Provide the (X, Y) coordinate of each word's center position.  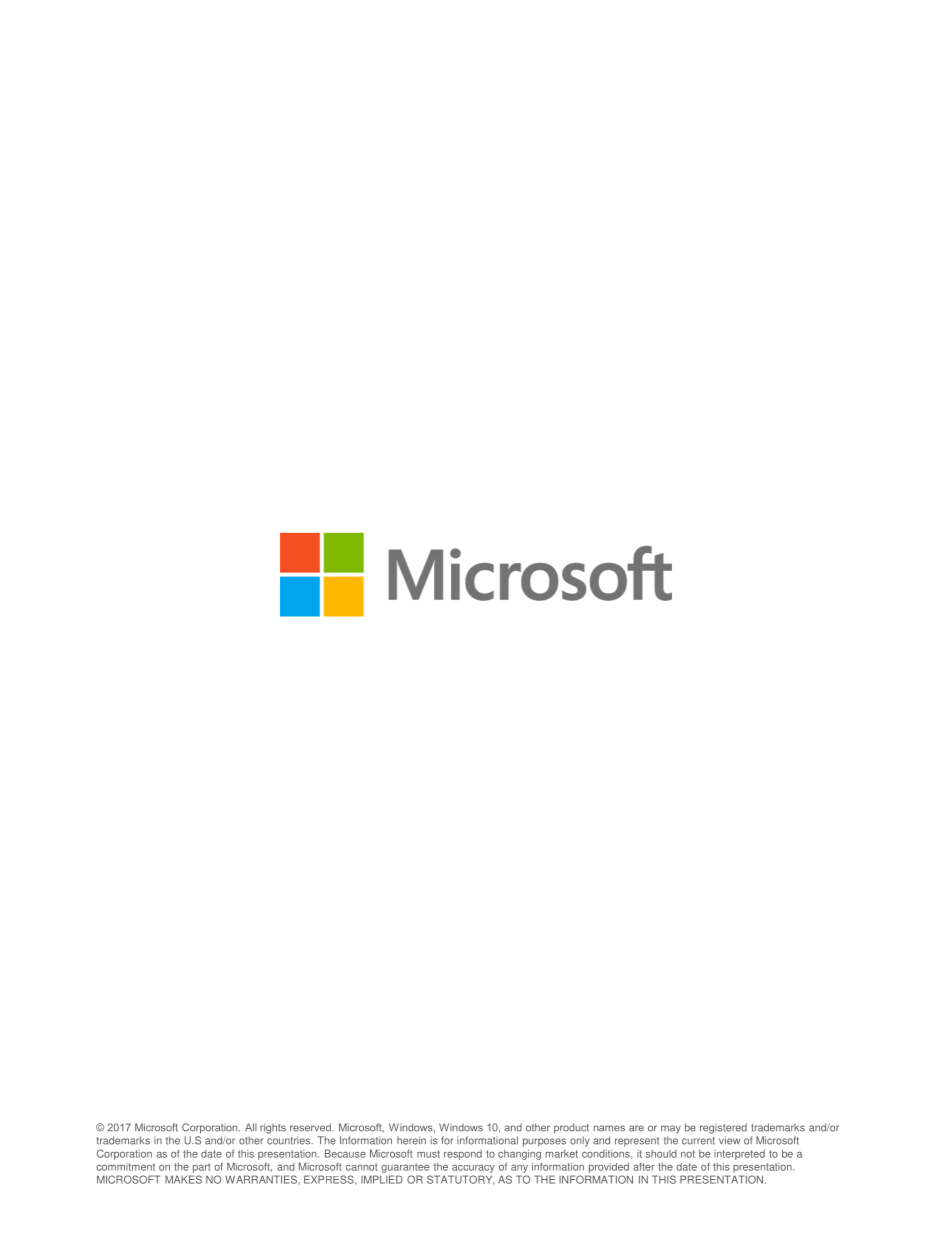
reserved (311, 1127)
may (671, 1129)
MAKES (183, 1179)
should (661, 1154)
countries (290, 1140)
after (644, 1166)
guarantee (405, 1168)
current (698, 1141)
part (202, 1168)
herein (411, 1140)
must (428, 1154)
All (251, 1127)
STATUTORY (461, 1180)
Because (345, 1153)
